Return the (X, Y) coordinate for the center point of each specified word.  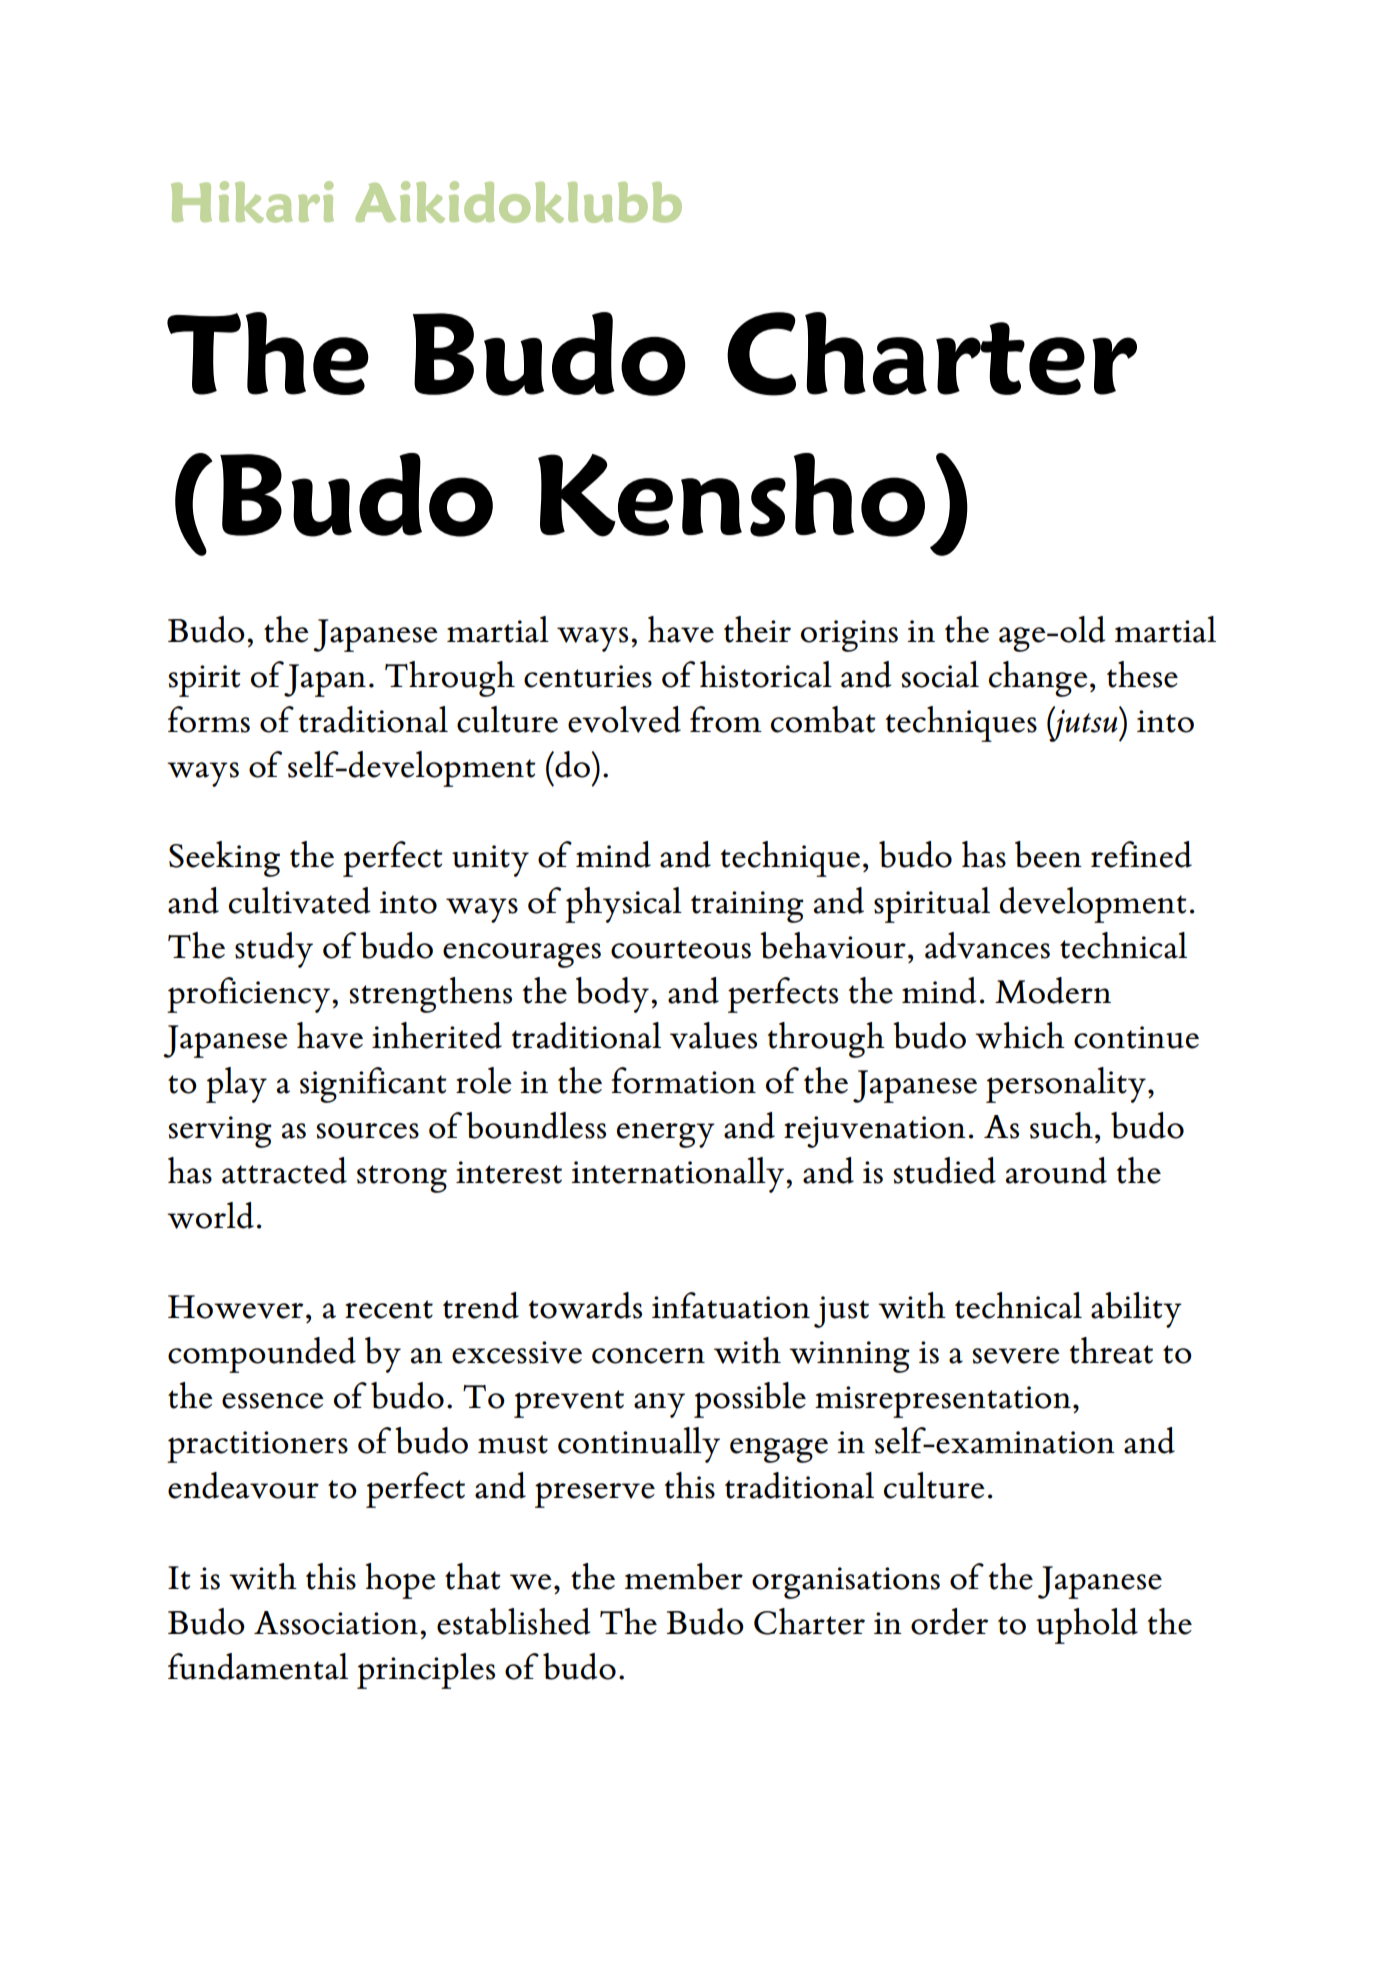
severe (1016, 1356)
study (274, 950)
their (757, 629)
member (684, 1576)
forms (209, 719)
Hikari (252, 202)
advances (987, 945)
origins (849, 636)
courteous (681, 949)
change (1038, 679)
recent (389, 1309)
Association (336, 1623)
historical (766, 674)
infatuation (731, 1305)
